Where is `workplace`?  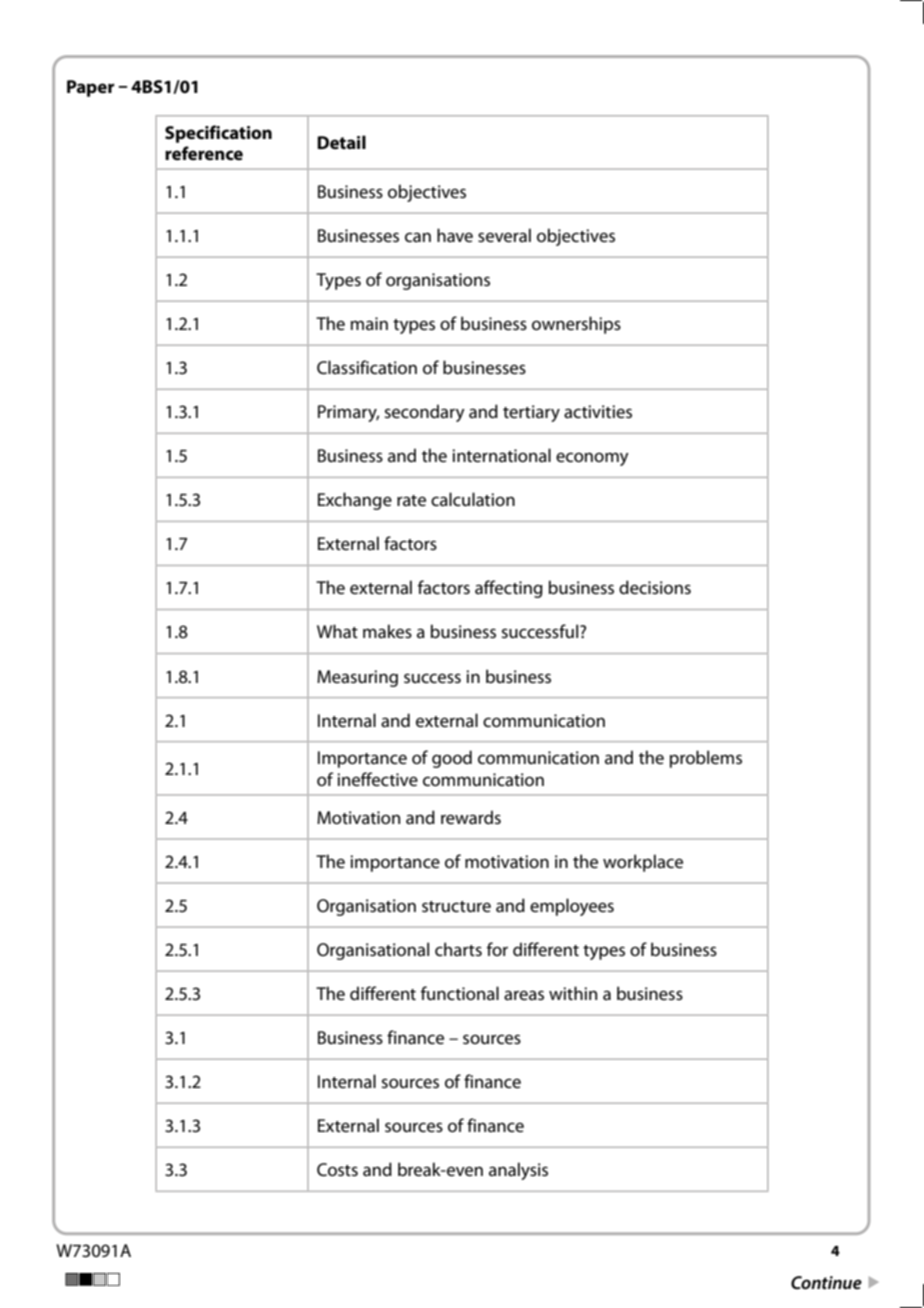
workplace is located at coordinates (643, 863).
